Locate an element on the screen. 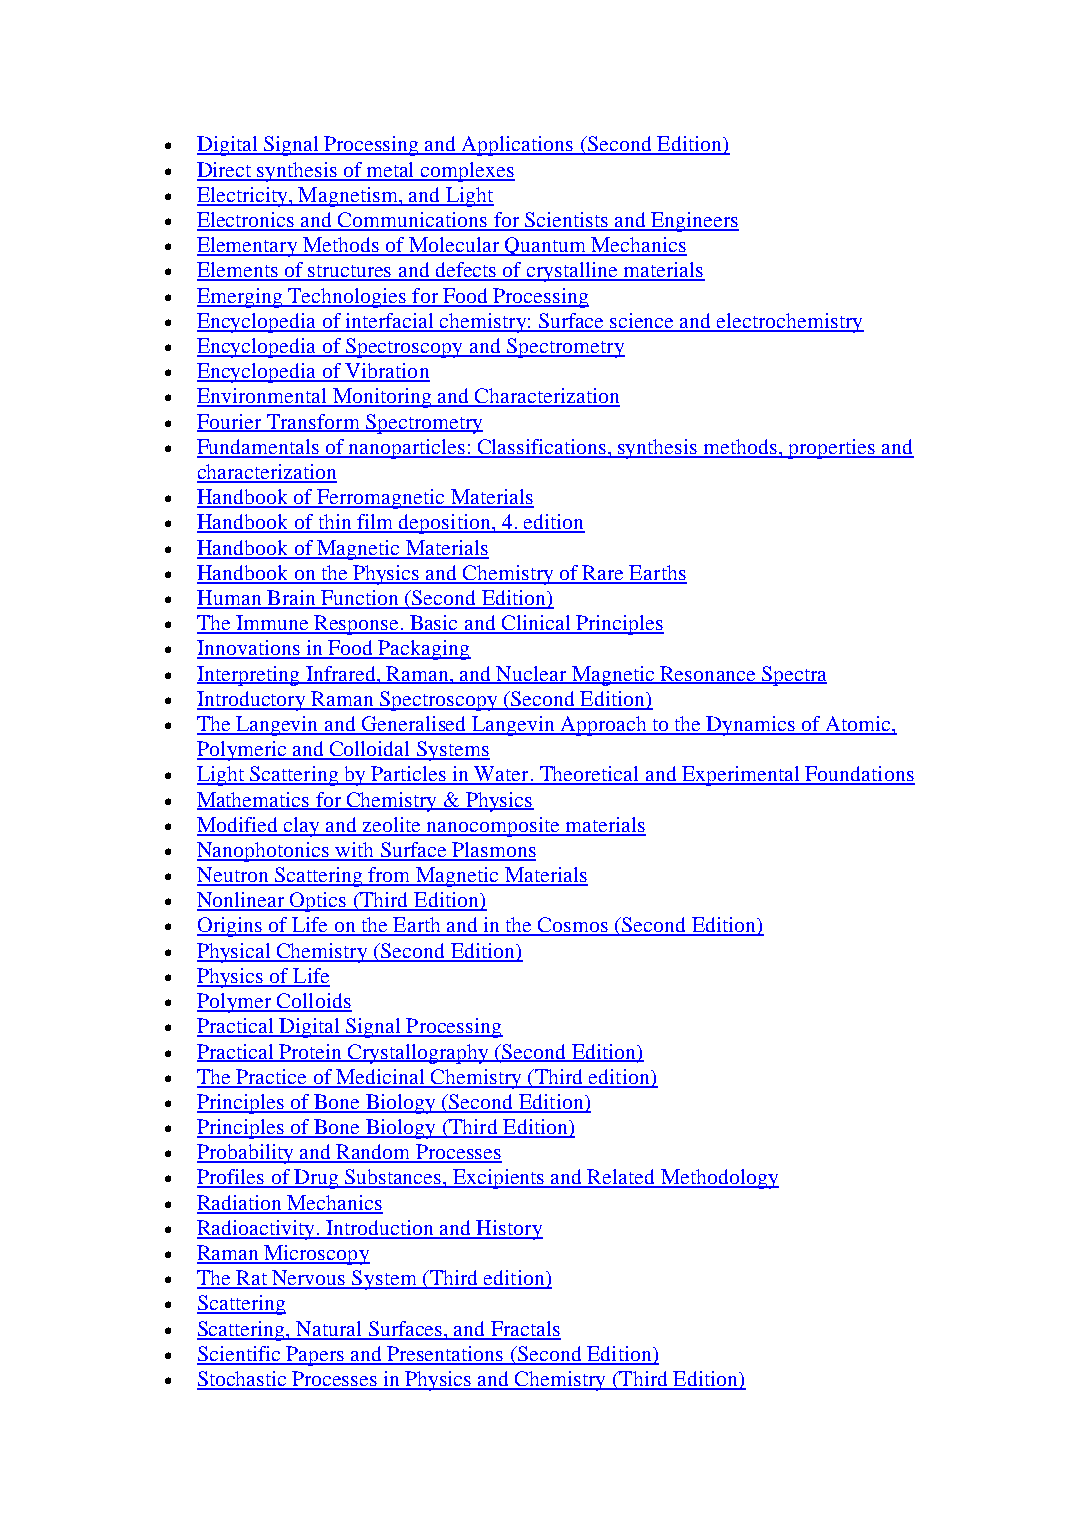 This screenshot has width=1087, height=1537. Electronics is located at coordinates (247, 221).
